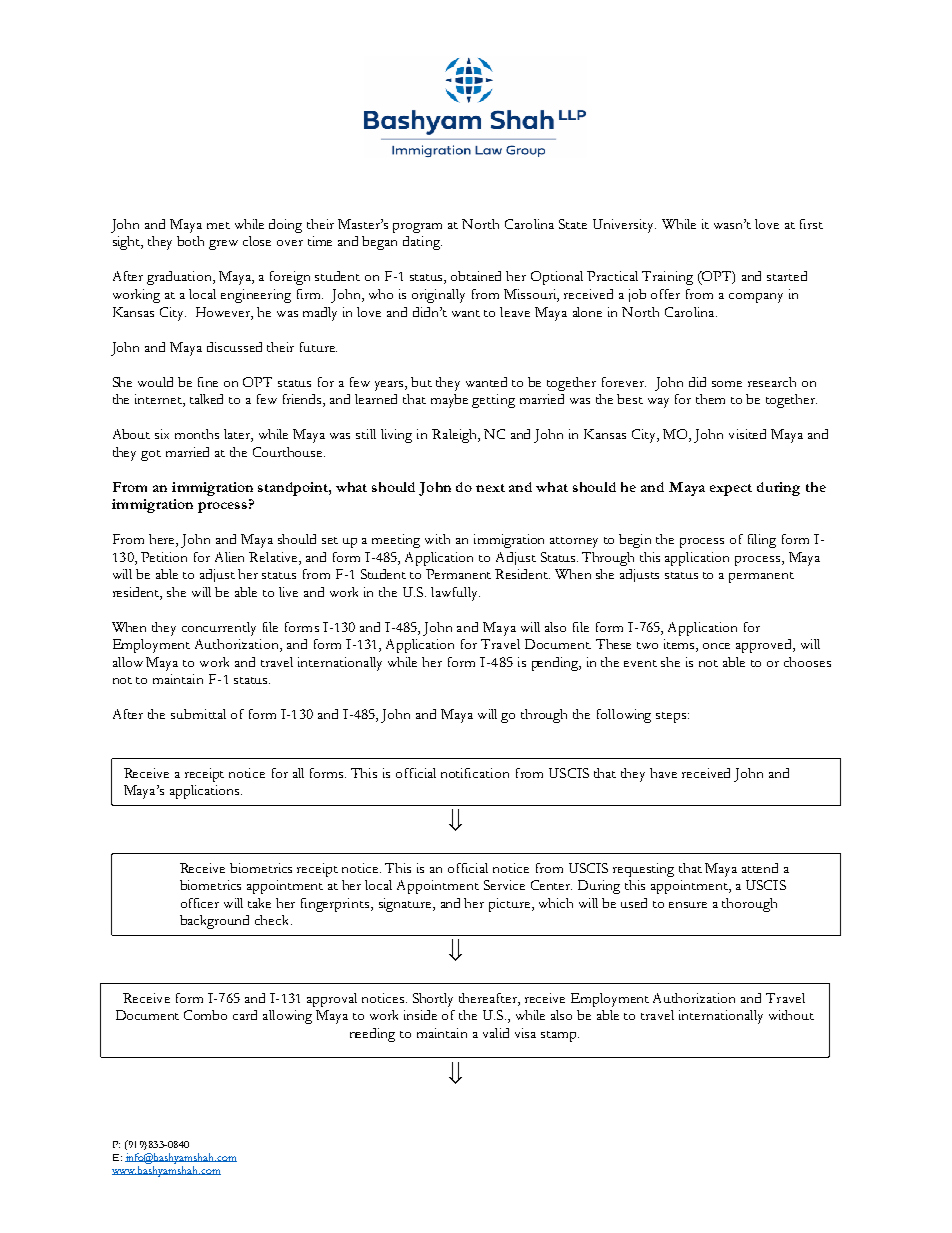  Describe the element at coordinates (219, 629) in the screenshot. I see `concurrently` at that location.
